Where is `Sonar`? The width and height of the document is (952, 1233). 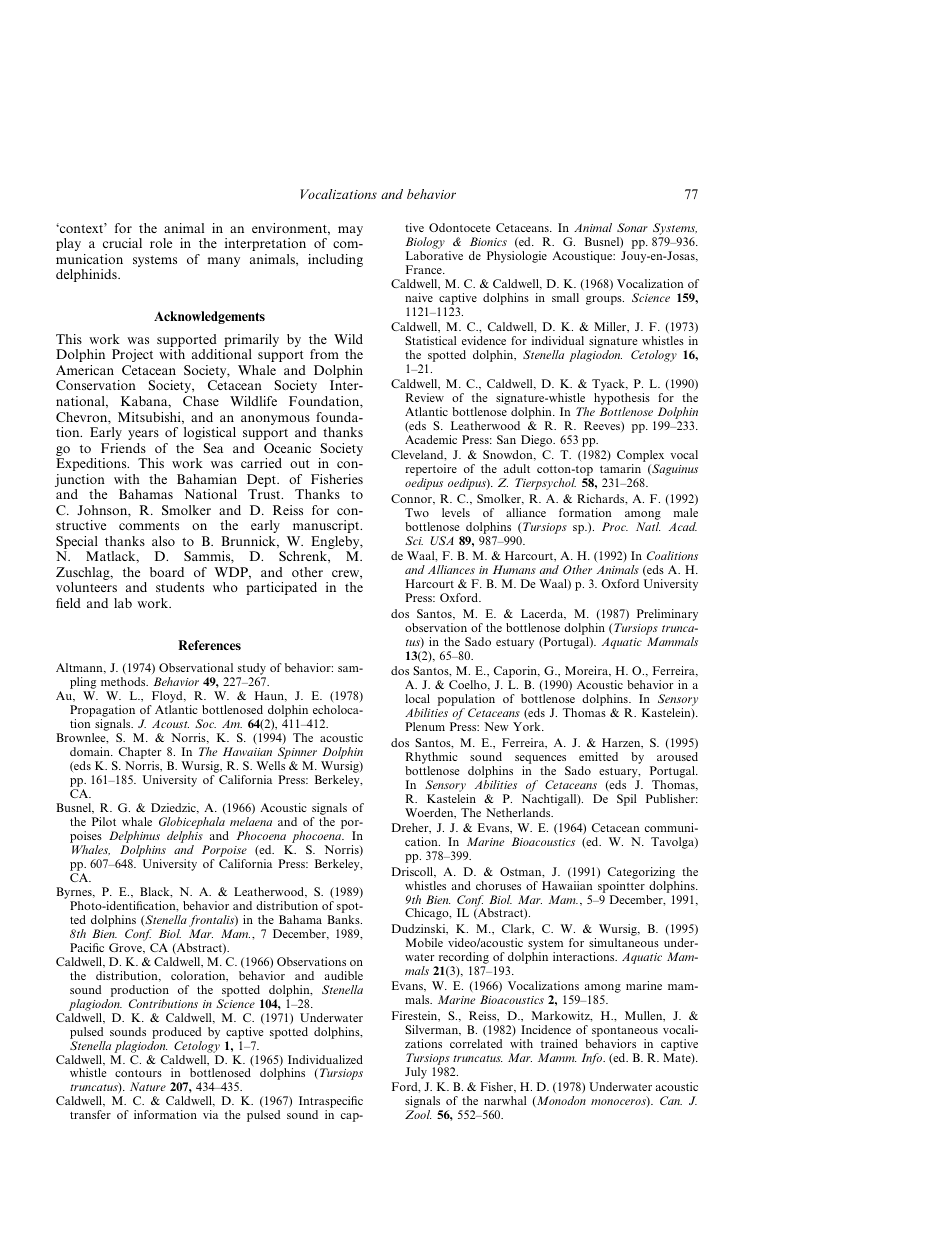
Sonar is located at coordinates (632, 227).
